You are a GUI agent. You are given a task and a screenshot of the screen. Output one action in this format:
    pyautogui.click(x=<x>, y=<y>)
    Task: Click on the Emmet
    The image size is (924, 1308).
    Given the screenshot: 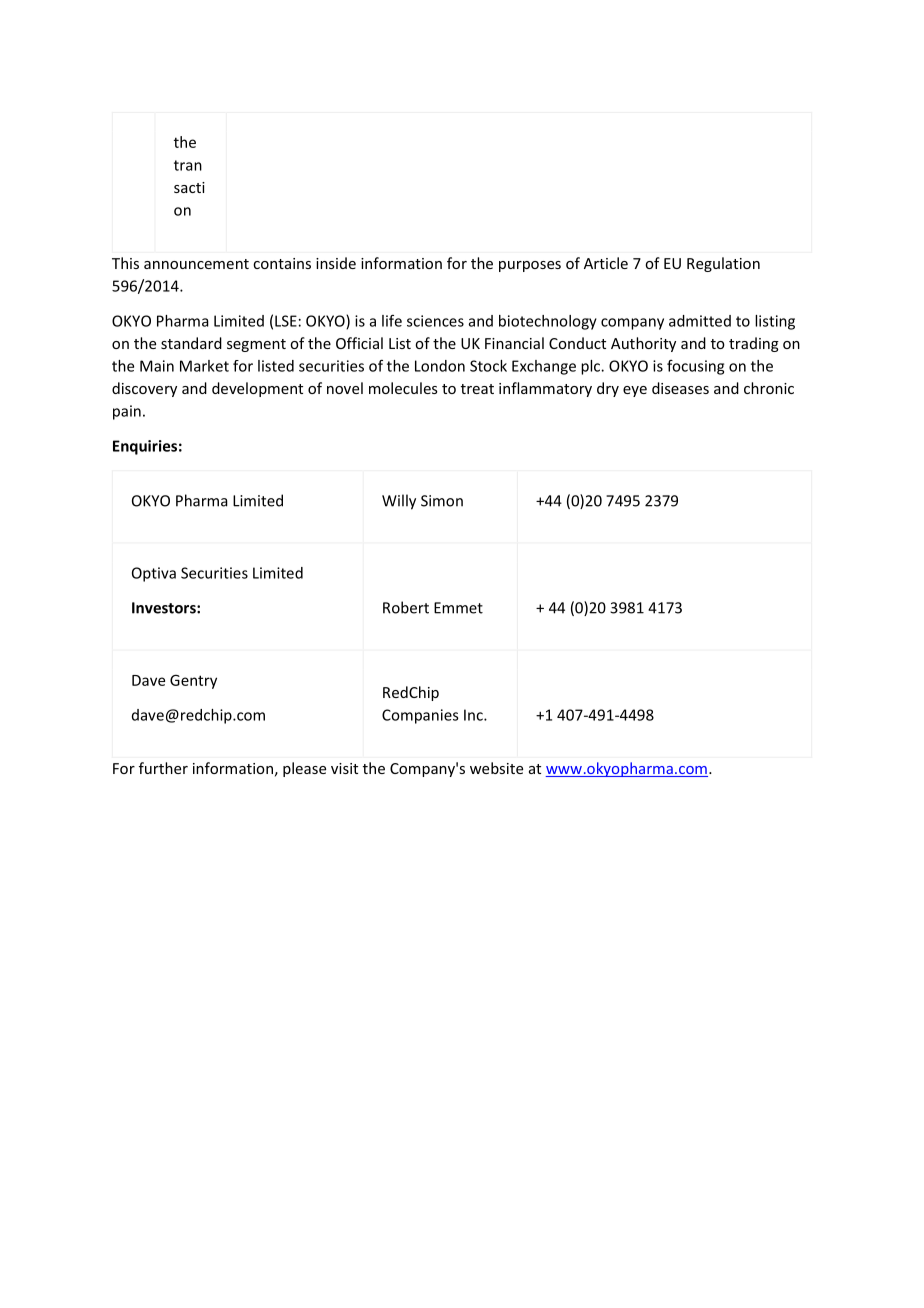 What is the action you would take?
    pyautogui.click(x=458, y=608)
